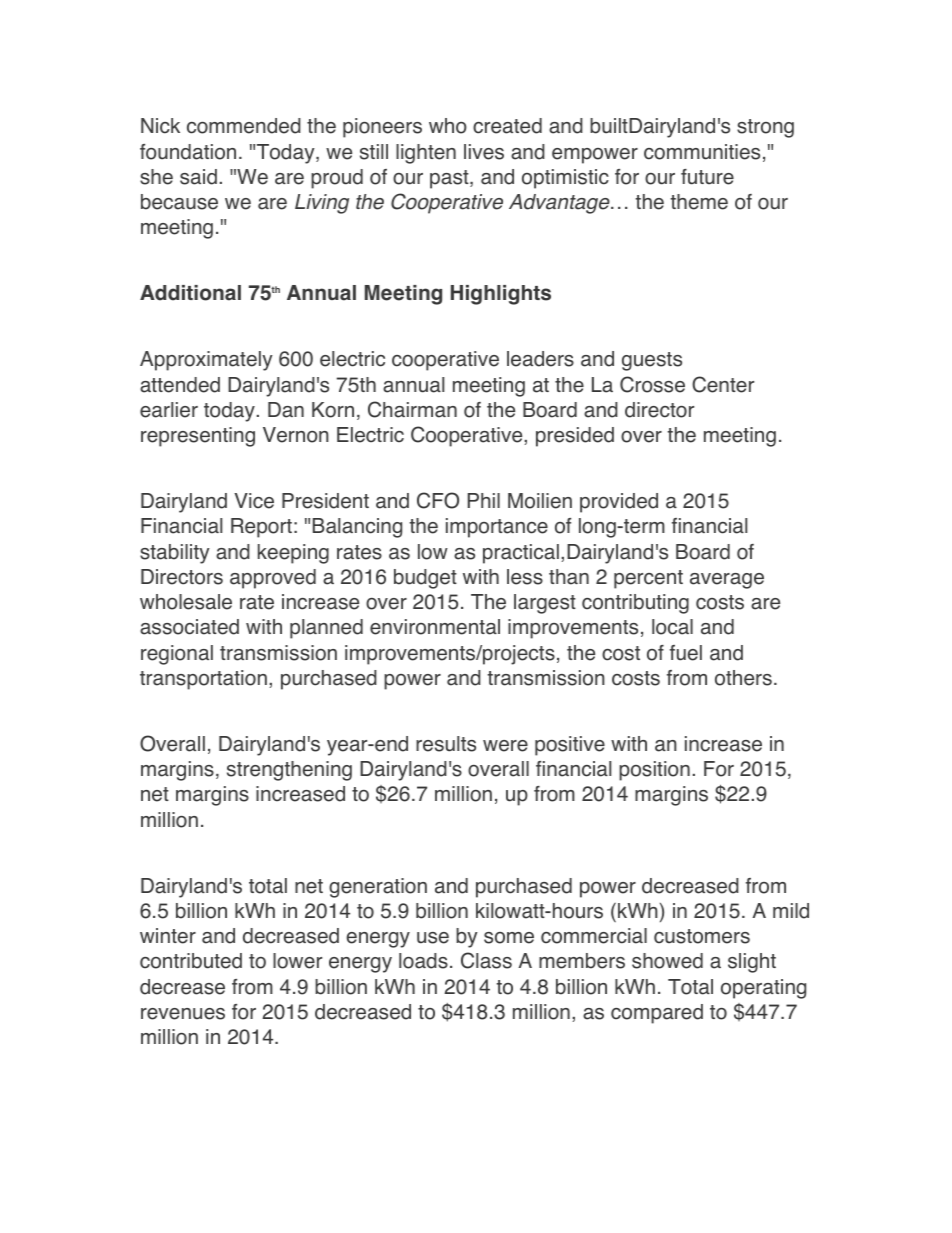 The width and height of the screenshot is (952, 1233). I want to click on Class, so click(486, 960).
